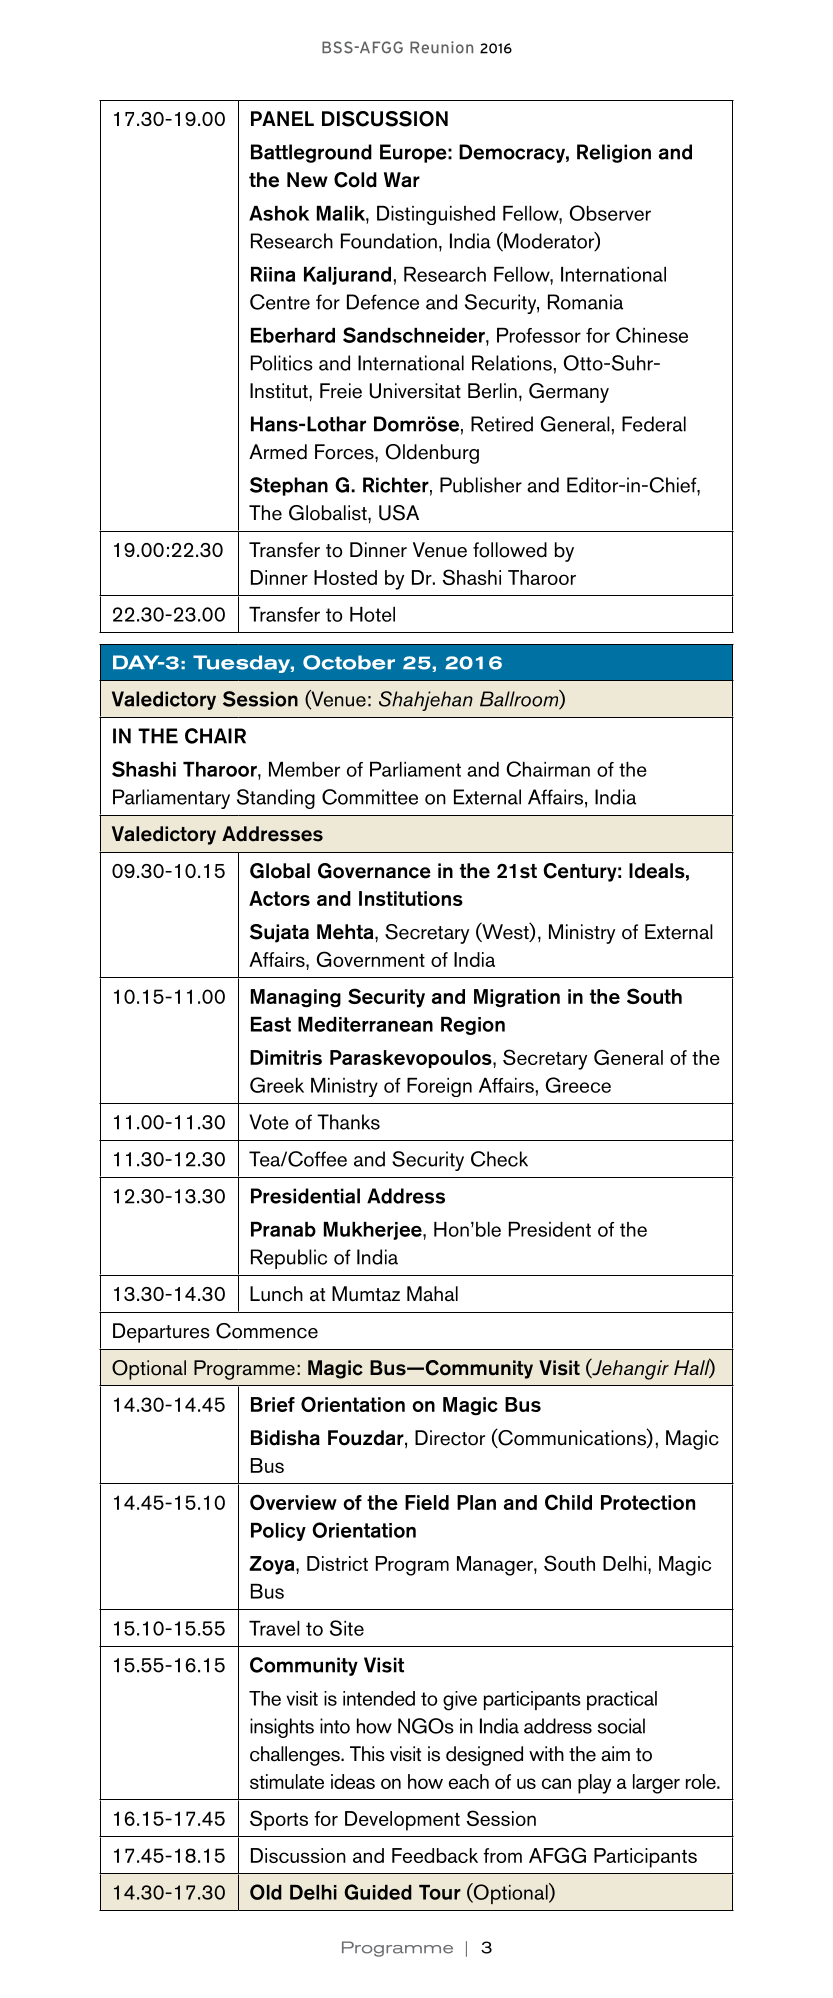  Describe the element at coordinates (656, 1784) in the screenshot. I see `larger` at that location.
